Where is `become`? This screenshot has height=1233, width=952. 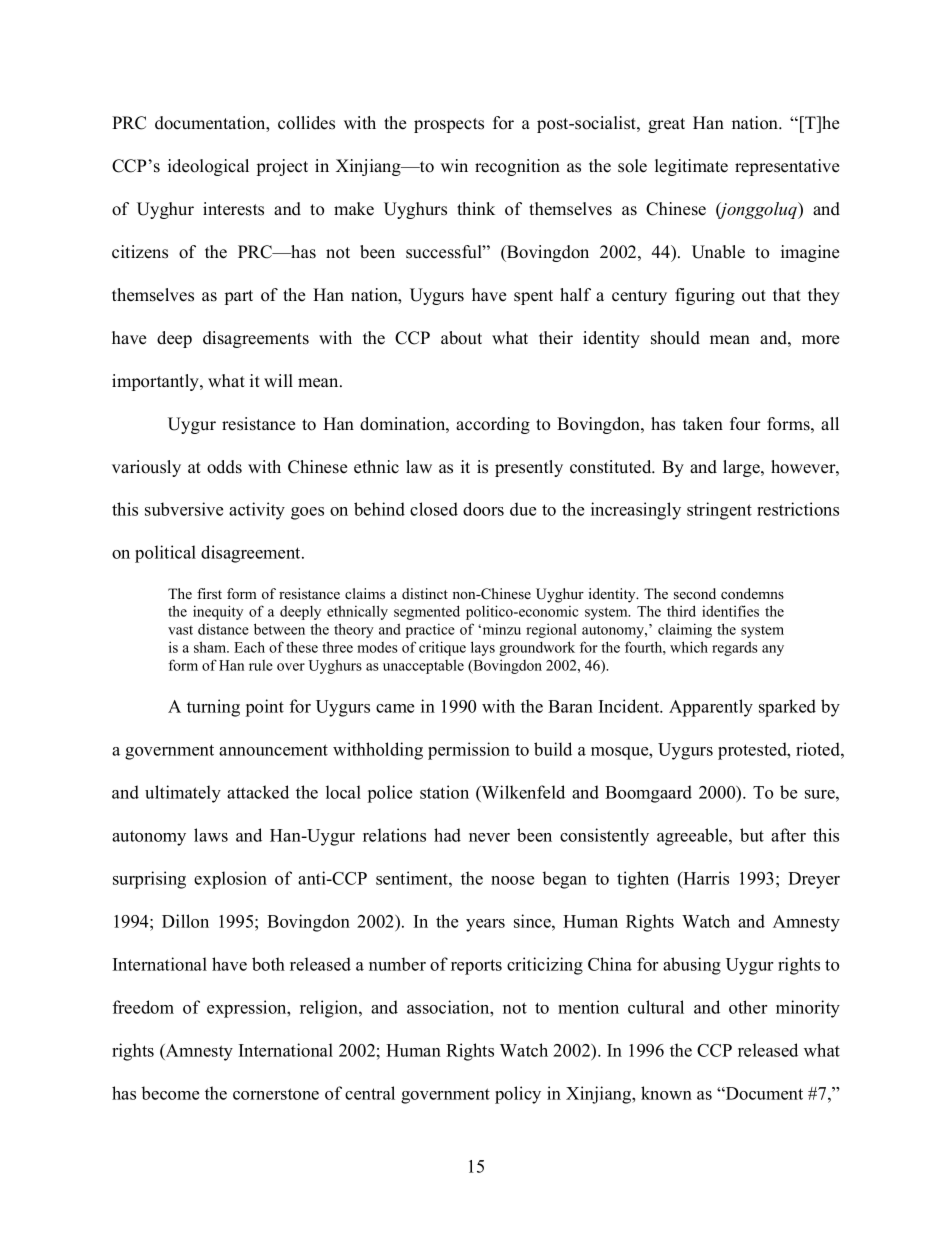
become is located at coordinates (170, 1093).
